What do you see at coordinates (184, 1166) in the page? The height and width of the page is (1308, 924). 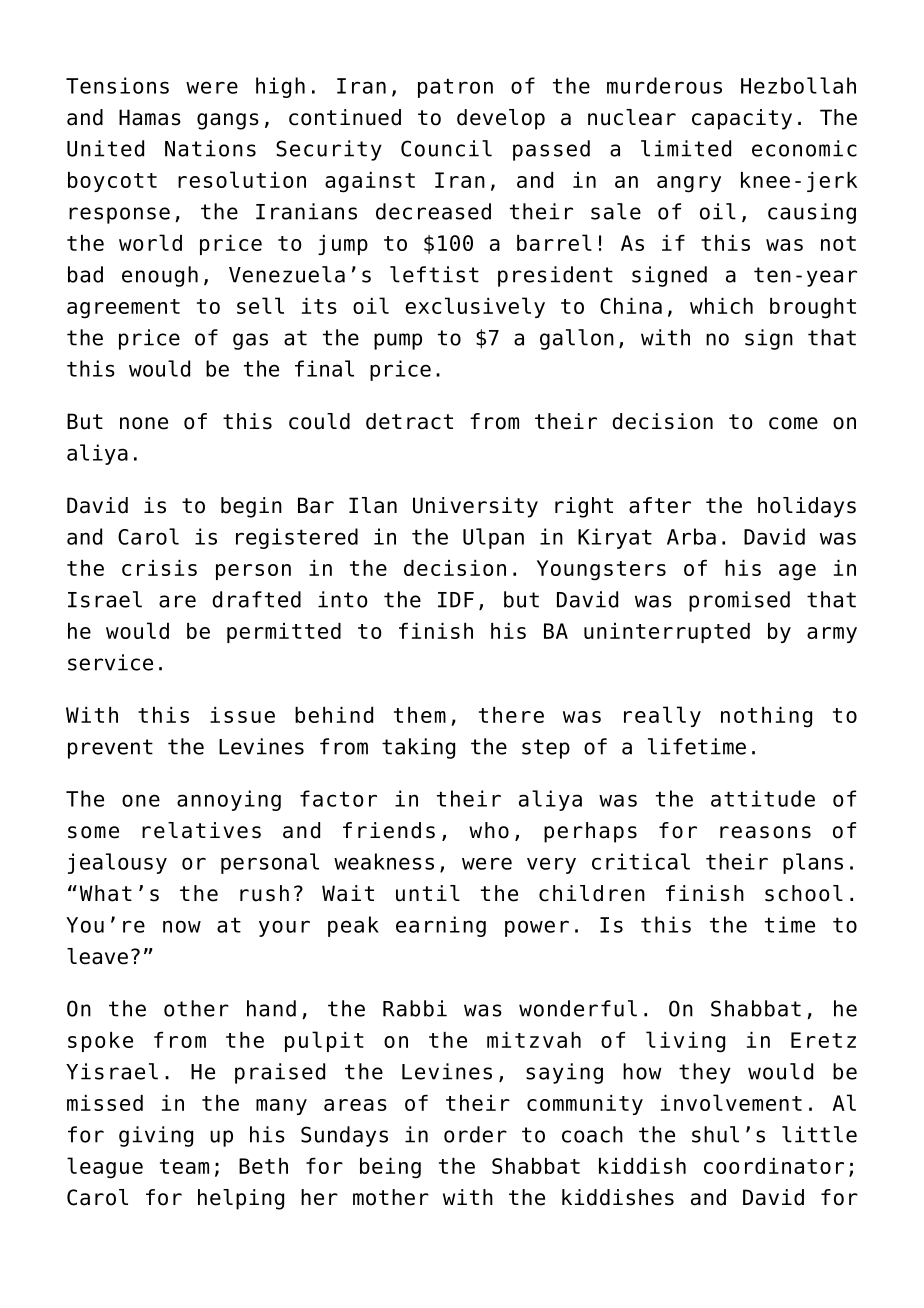 I see `team` at bounding box center [184, 1166].
